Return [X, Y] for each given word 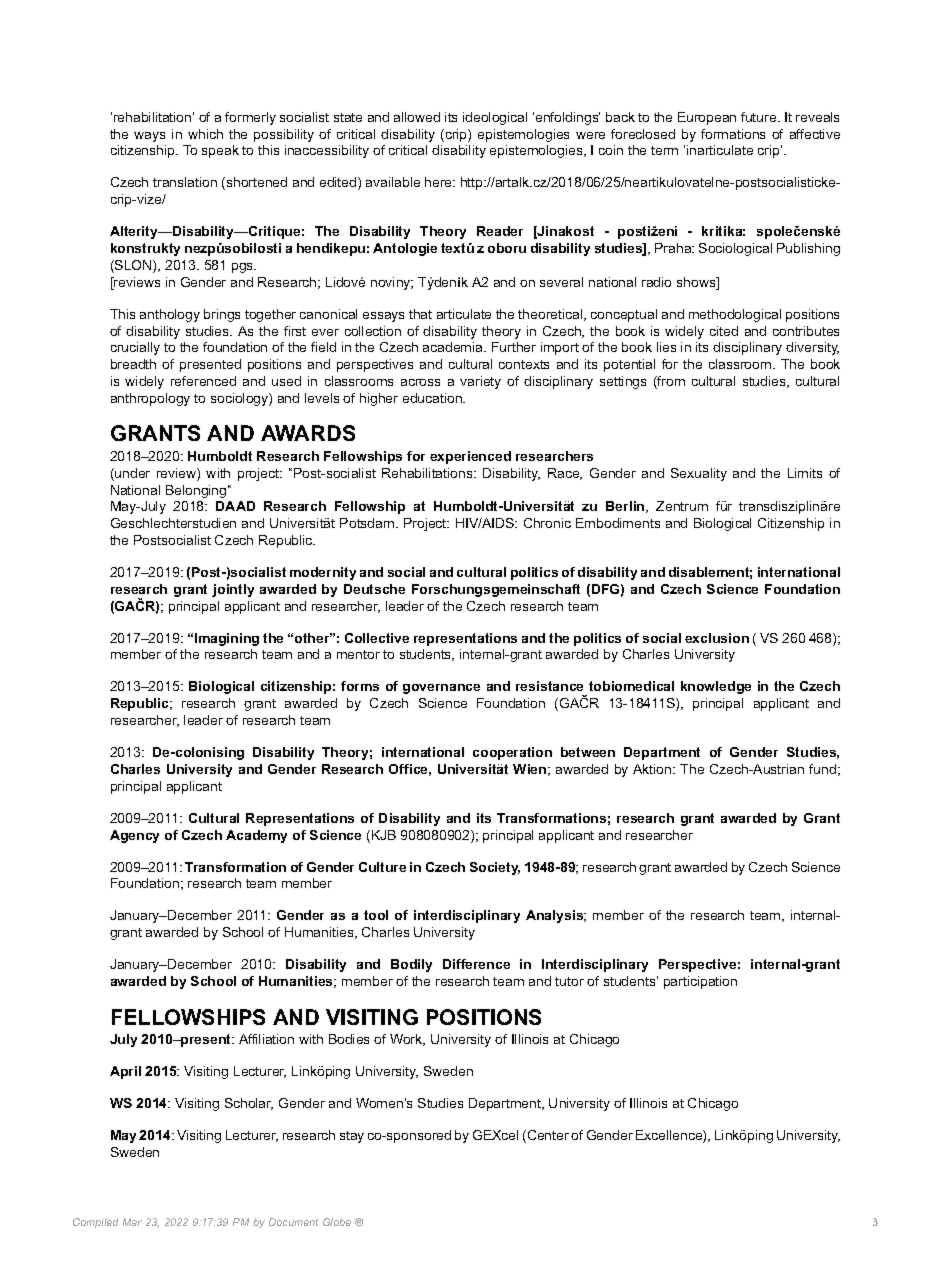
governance [441, 689]
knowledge [716, 687]
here [440, 182]
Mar [132, 1222]
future [760, 117]
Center [547, 1136]
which [205, 134]
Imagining [227, 639]
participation [700, 982]
